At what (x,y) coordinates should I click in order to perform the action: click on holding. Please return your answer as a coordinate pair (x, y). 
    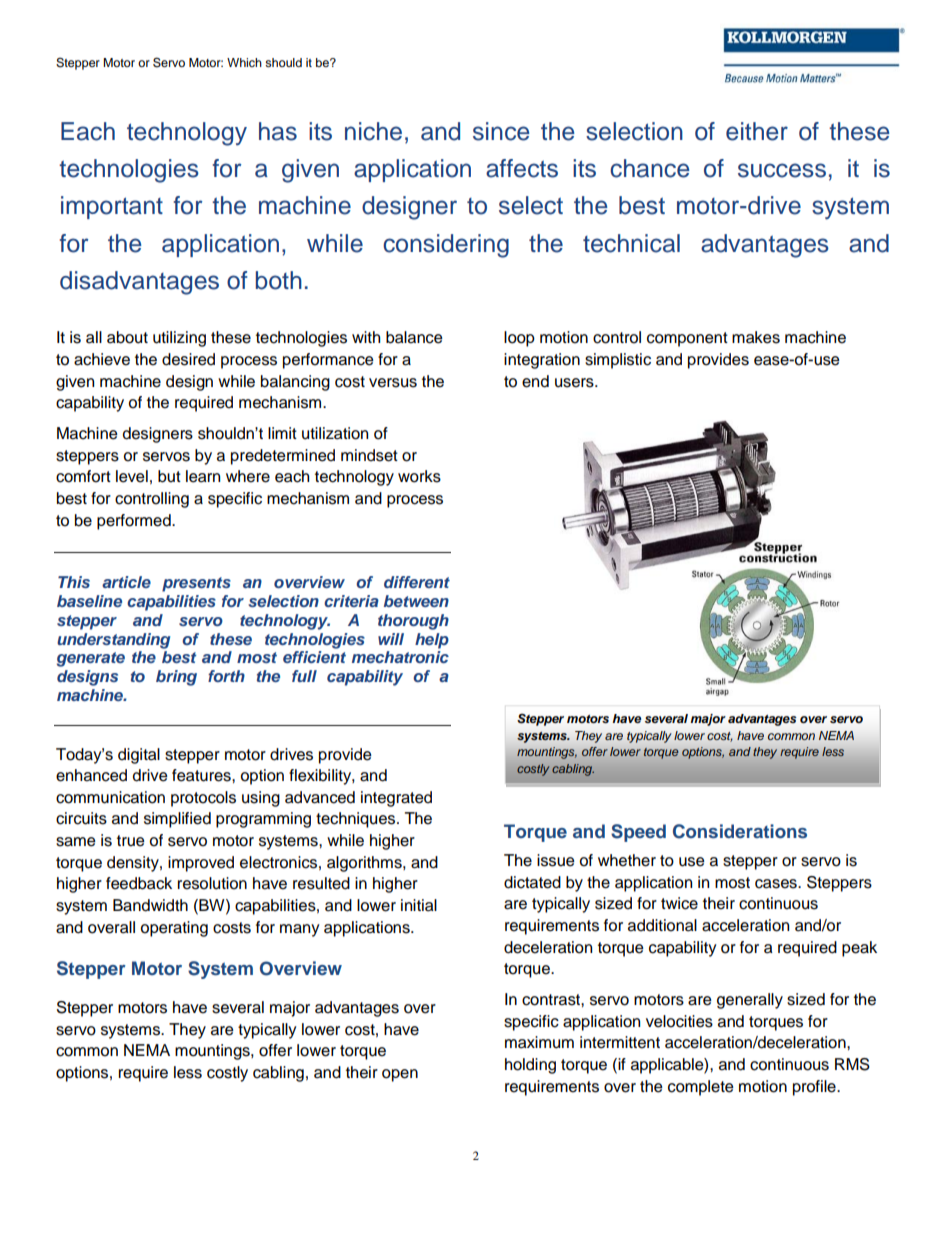
    Looking at the image, I should click on (530, 1066).
